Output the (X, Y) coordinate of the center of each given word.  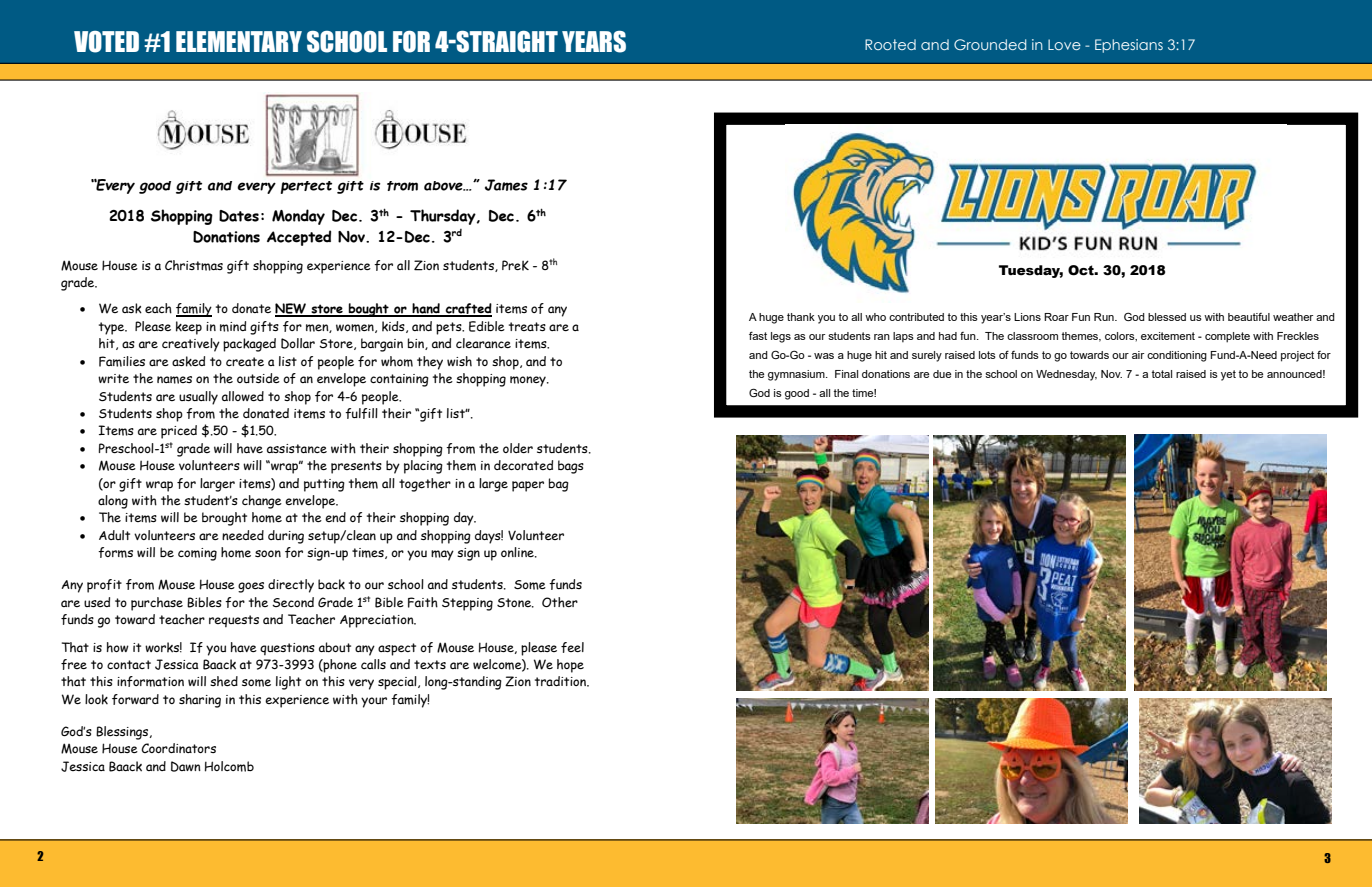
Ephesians (1129, 46)
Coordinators (178, 748)
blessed (1167, 317)
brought (224, 519)
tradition (562, 681)
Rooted (890, 44)
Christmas (194, 265)
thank (801, 317)
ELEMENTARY (239, 41)
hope (570, 666)
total (1161, 374)
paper (528, 486)
